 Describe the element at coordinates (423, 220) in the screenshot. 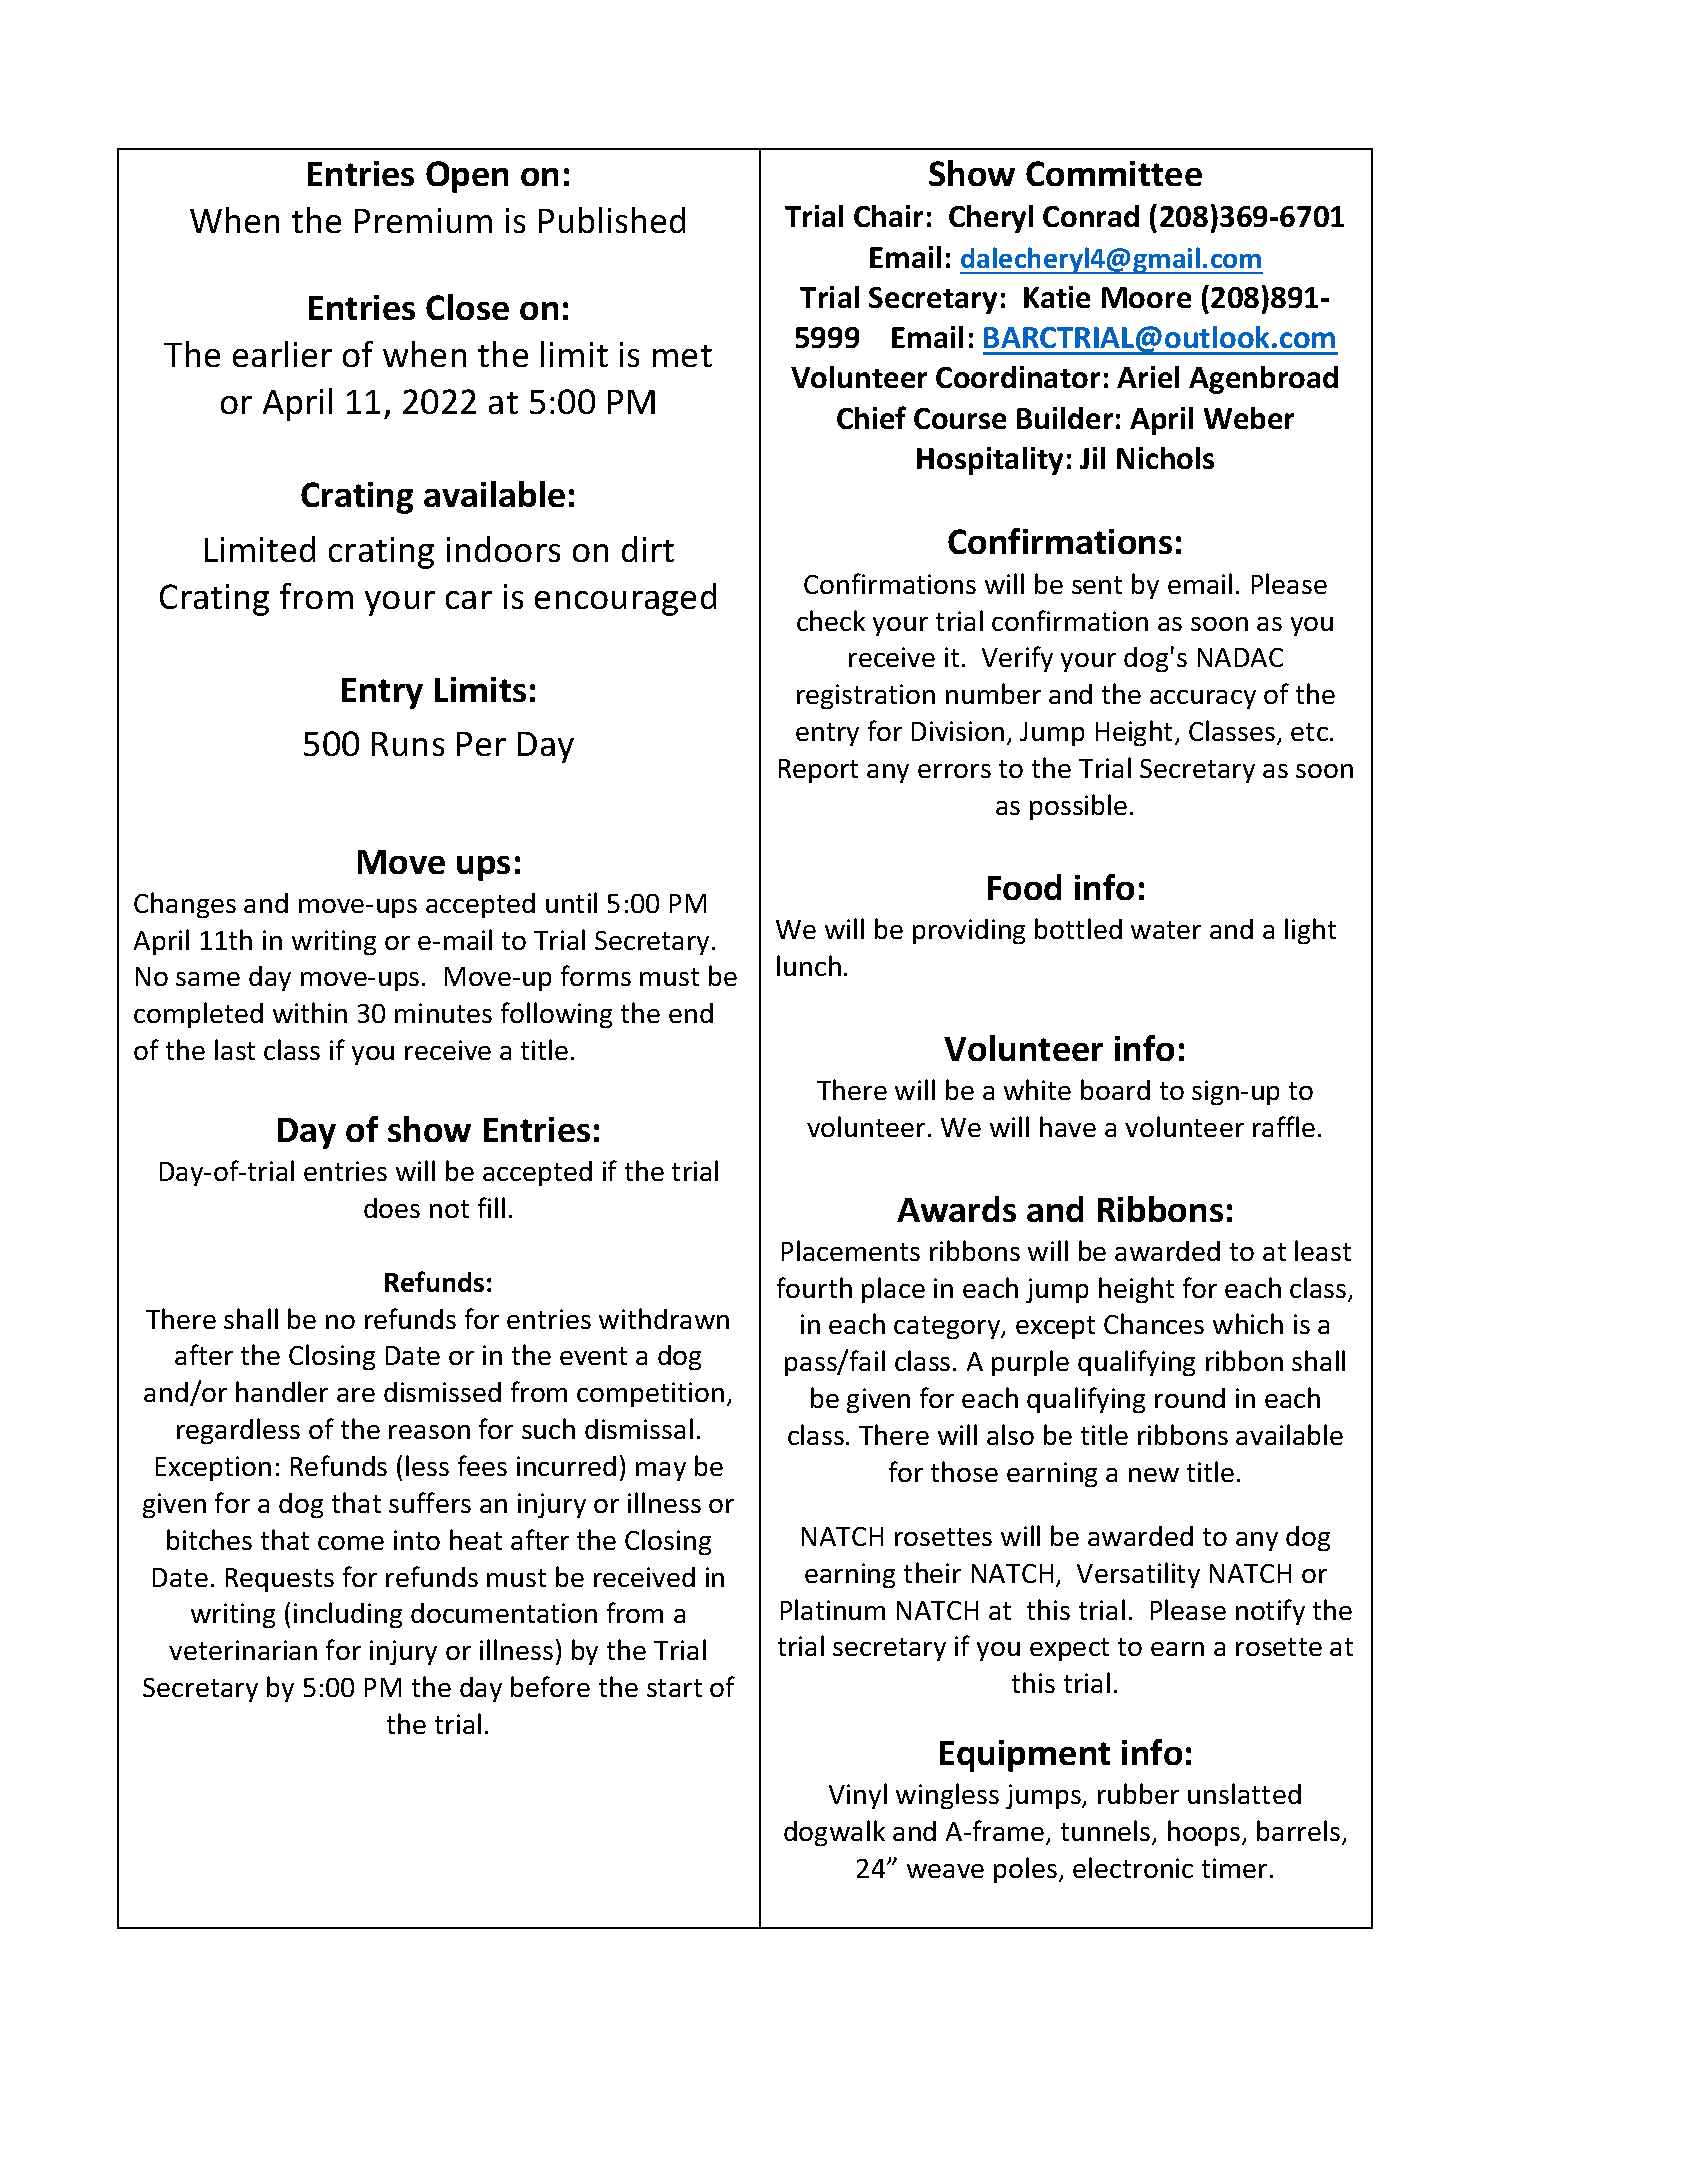

I see `Premium` at that location.
